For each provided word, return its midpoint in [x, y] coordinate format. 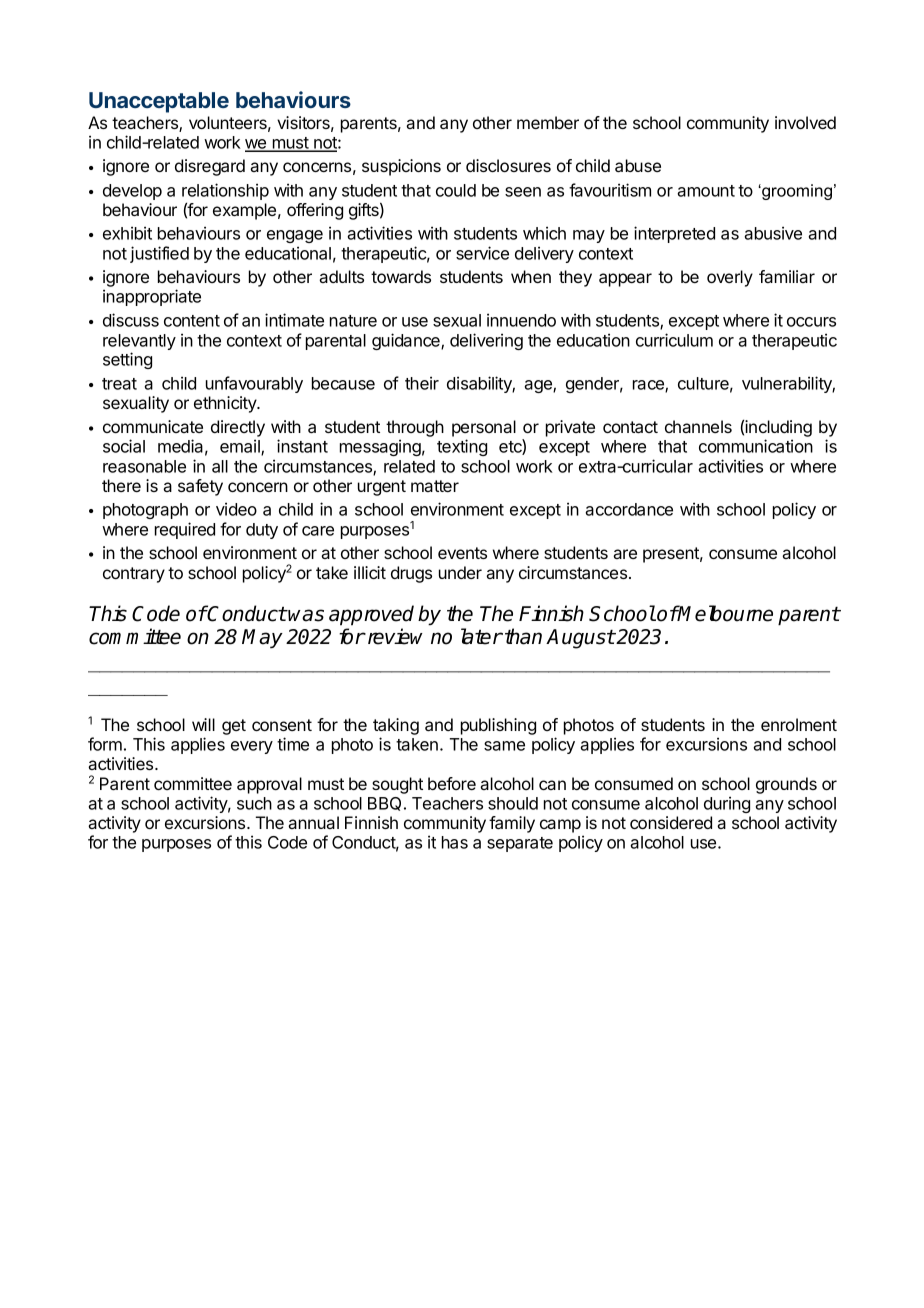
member [548, 122]
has [455, 842]
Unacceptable [159, 102]
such [254, 803]
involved [805, 122]
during [727, 804]
